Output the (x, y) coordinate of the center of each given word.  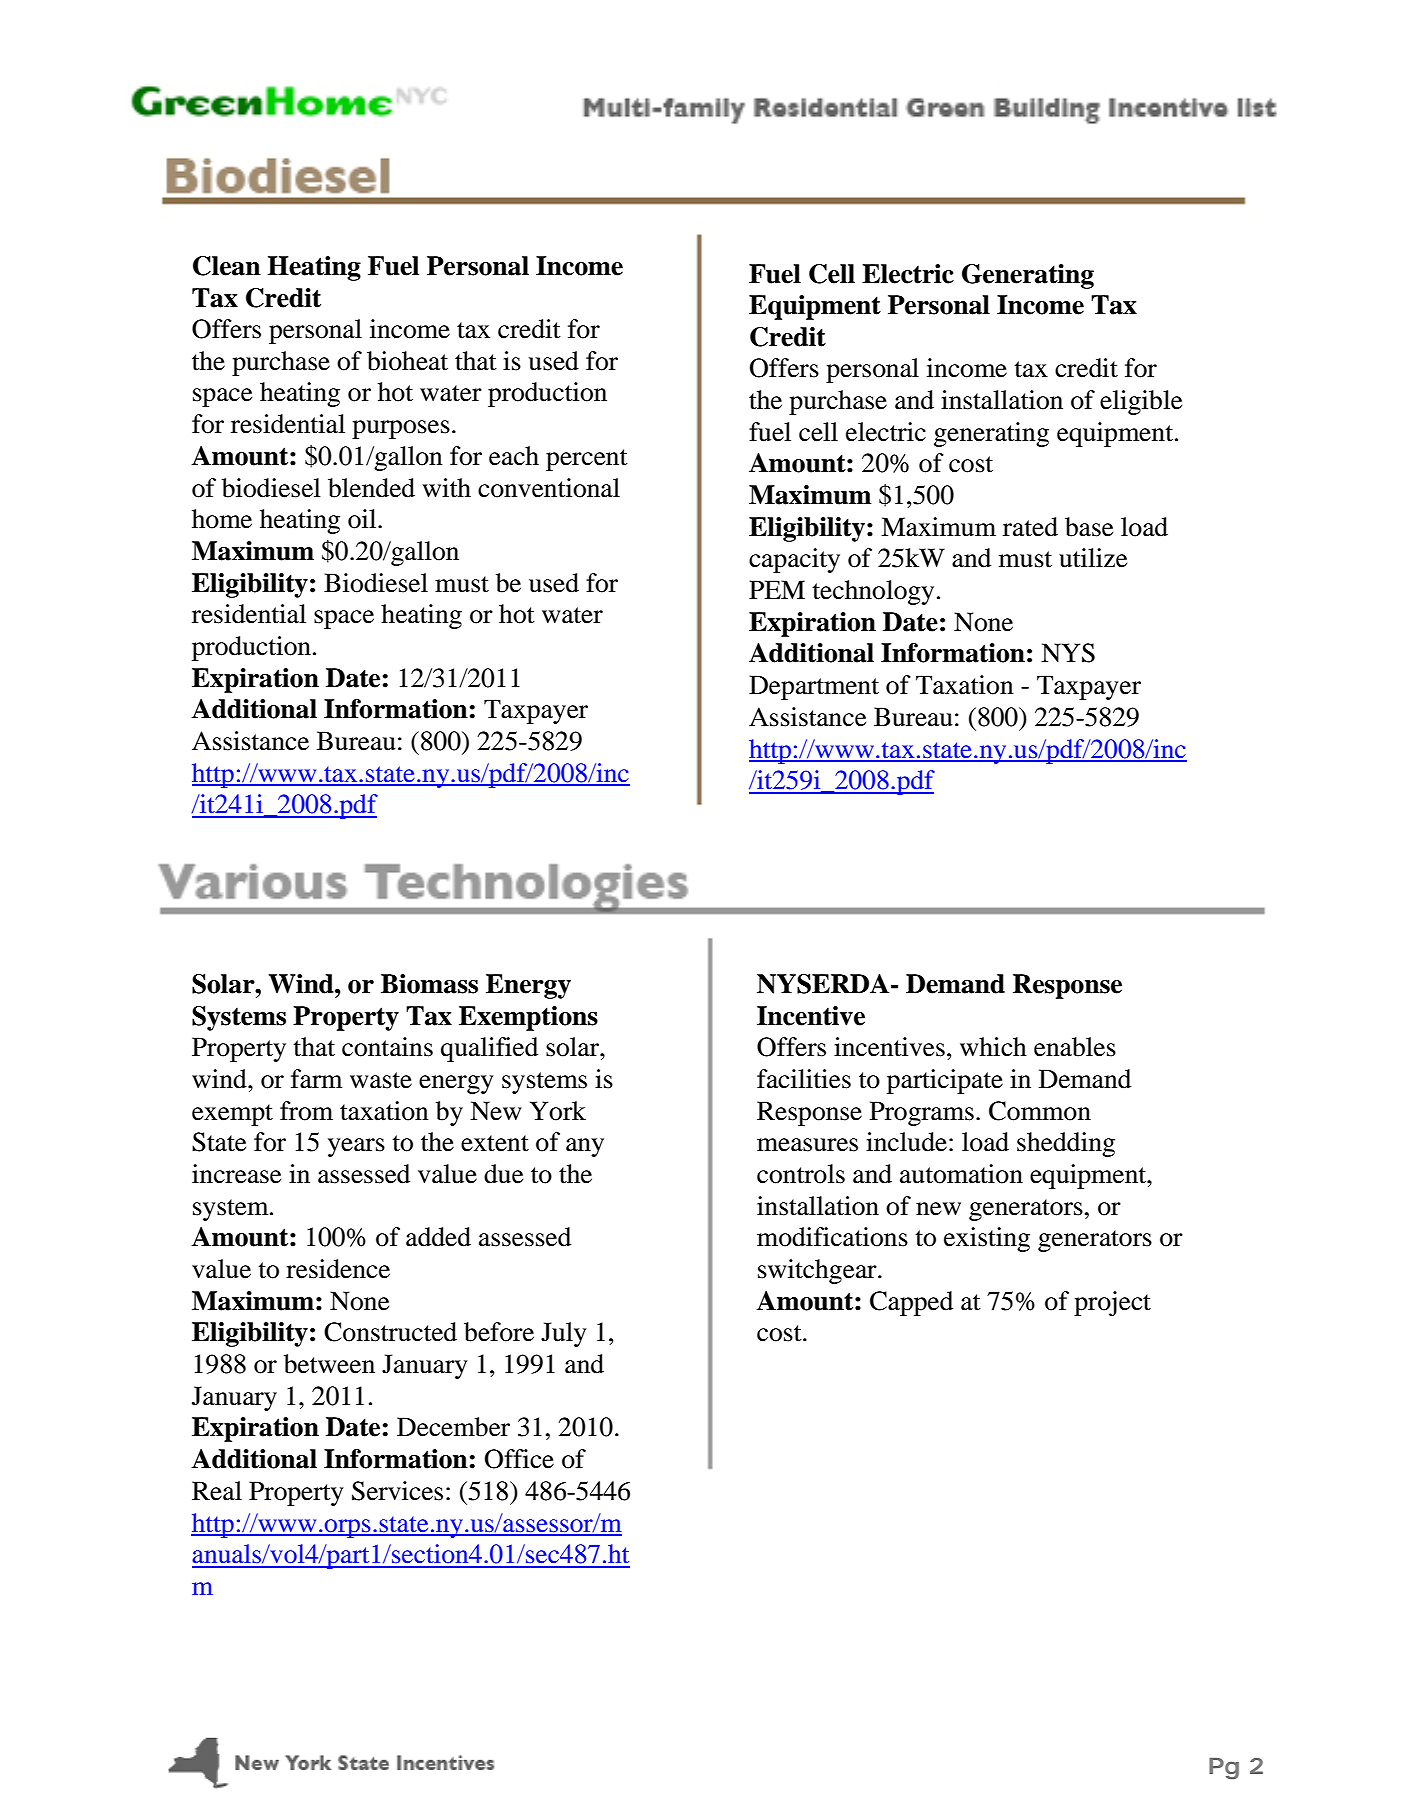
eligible (1141, 402)
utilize (1093, 558)
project (1112, 1303)
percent (587, 460)
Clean (227, 266)
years (356, 1147)
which (993, 1047)
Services (397, 1491)
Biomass (429, 984)
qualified (489, 1049)
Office (519, 1459)
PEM (777, 589)
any (585, 1147)
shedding (1066, 1144)
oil (363, 519)
